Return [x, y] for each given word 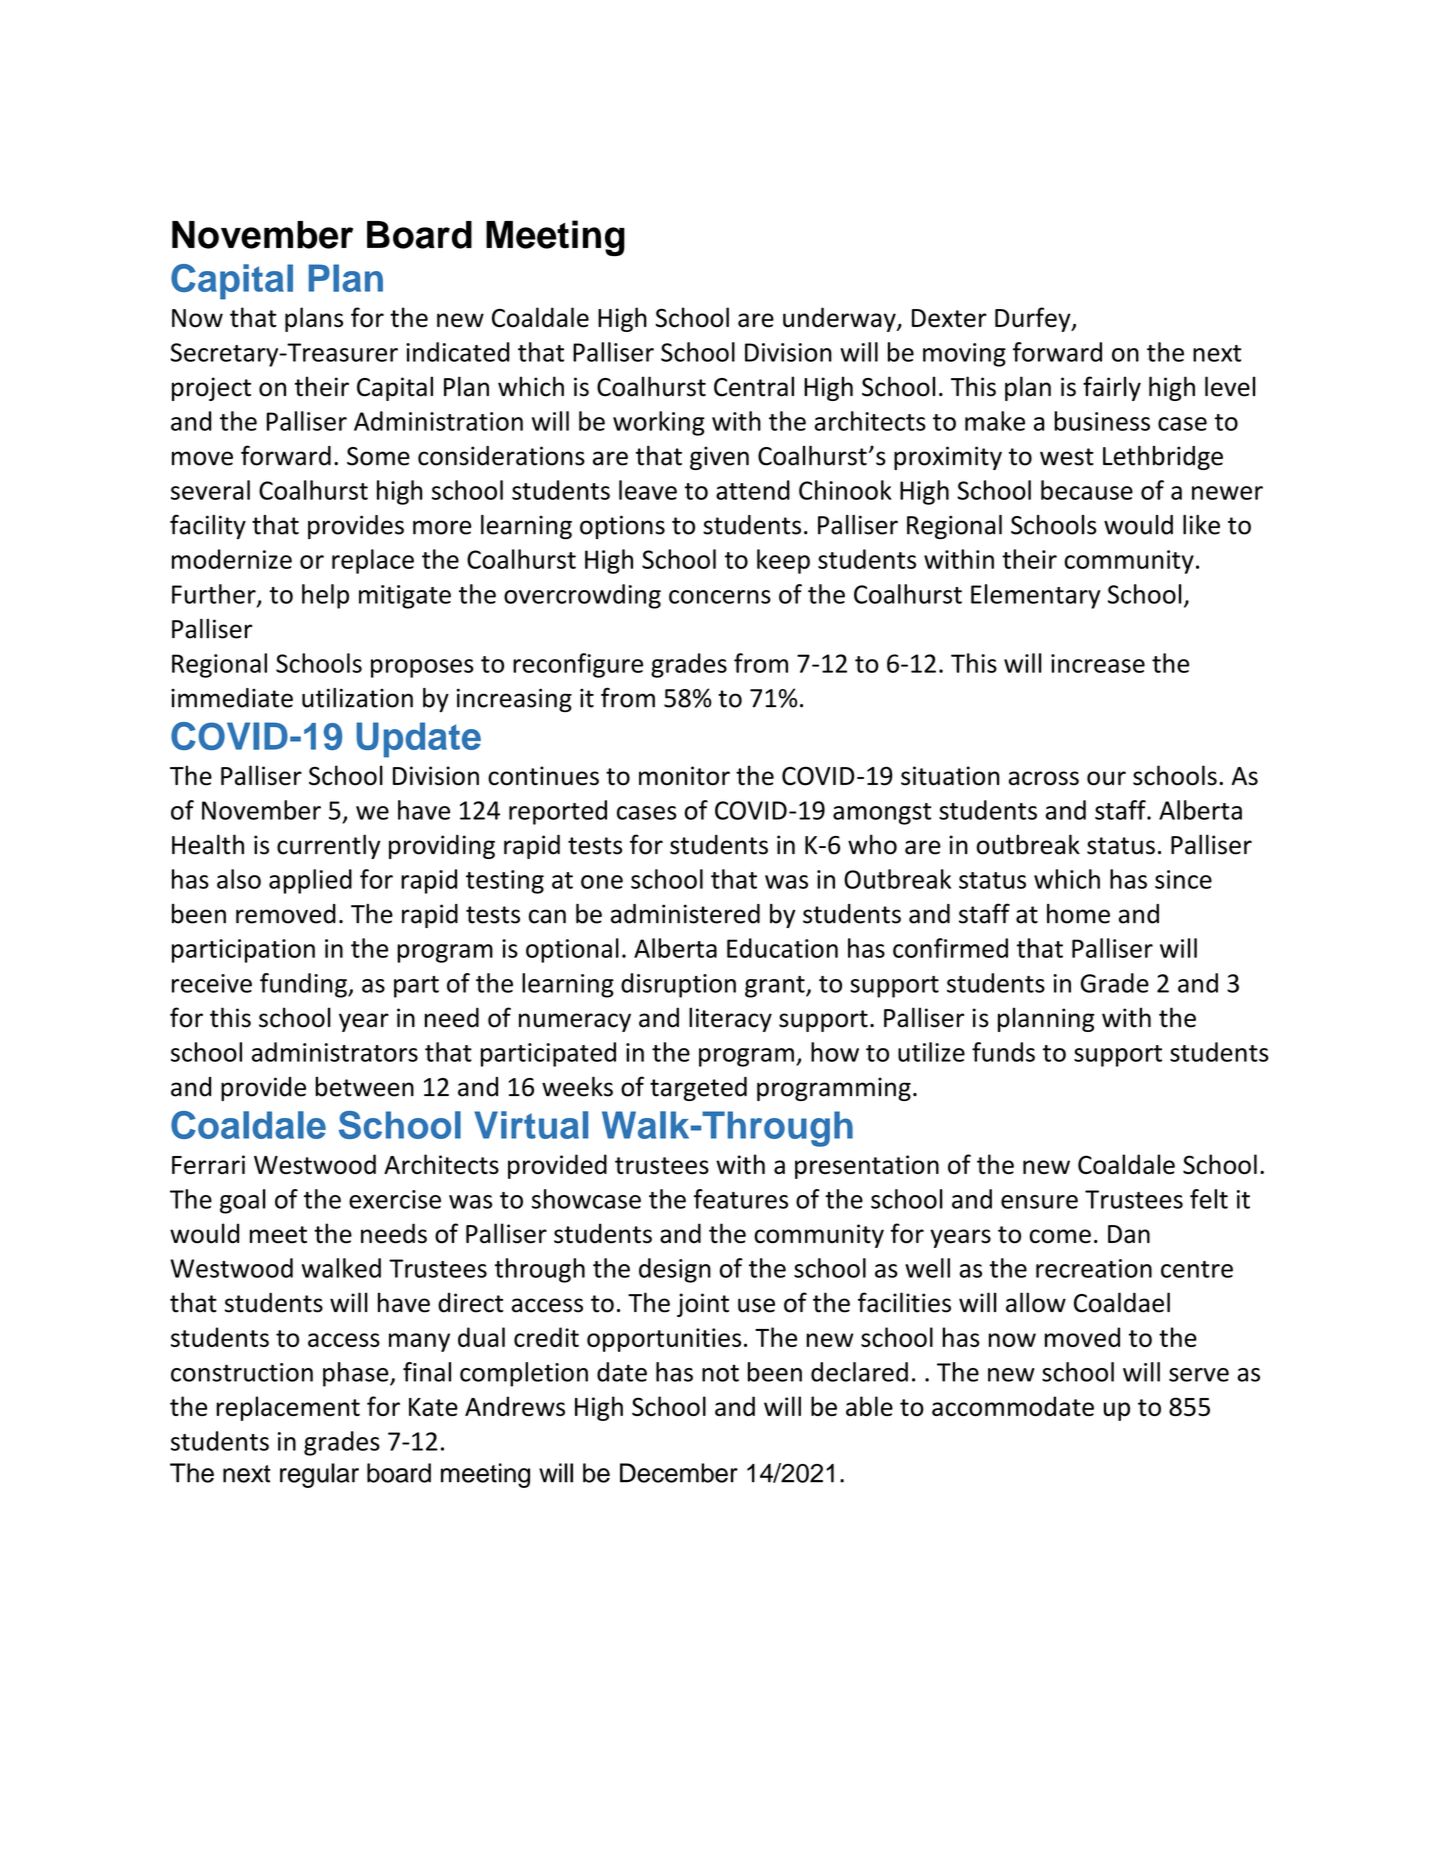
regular [319, 1475]
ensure [1039, 1202]
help [325, 596]
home [1078, 914]
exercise [395, 1199]
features [741, 1199]
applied [310, 881]
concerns [720, 597]
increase [1098, 663]
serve [1199, 1375]
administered [685, 914]
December [679, 1473]
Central [754, 386]
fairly [1112, 388]
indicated [457, 352]
